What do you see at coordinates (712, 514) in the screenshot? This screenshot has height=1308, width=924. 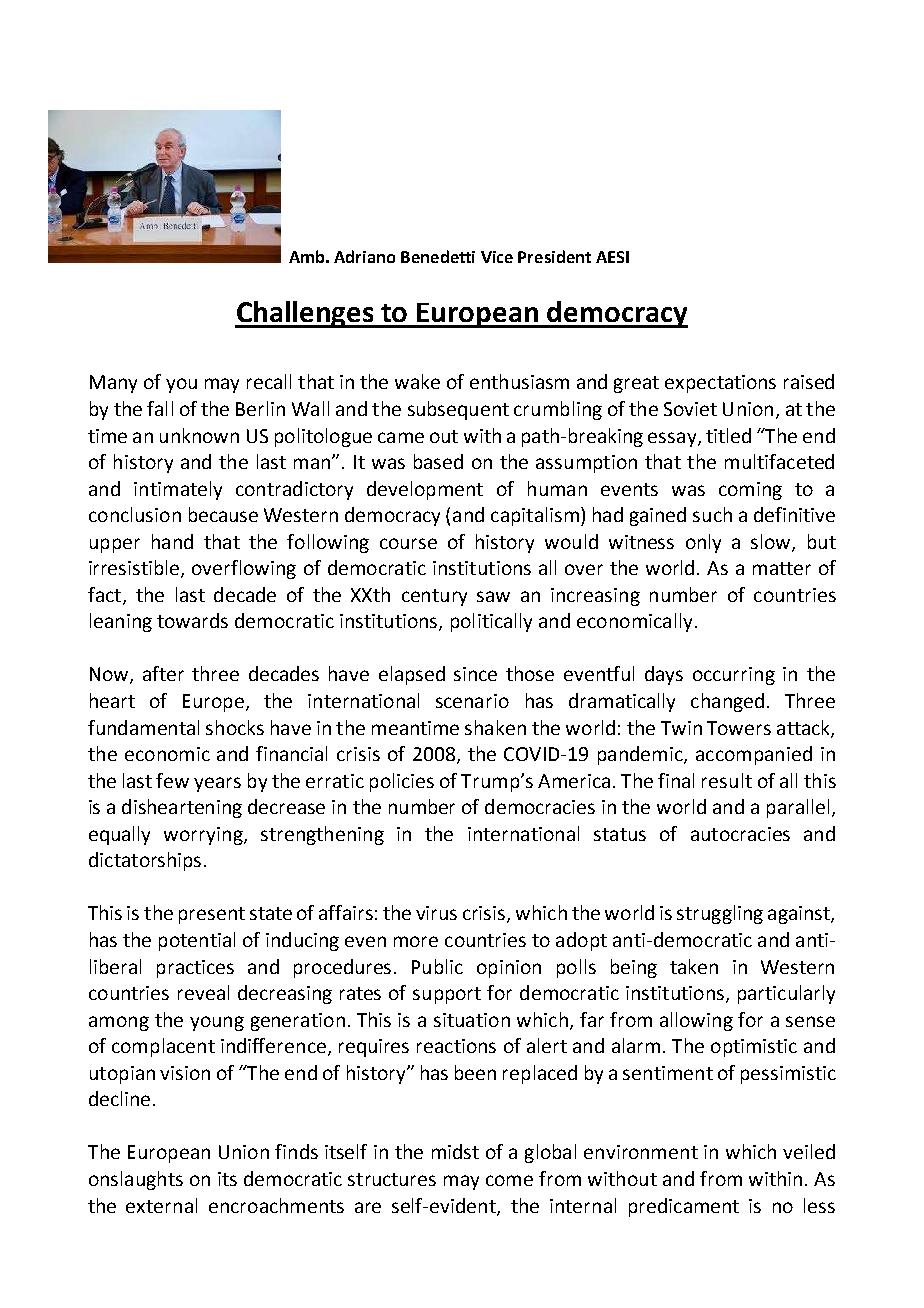 I see `such` at bounding box center [712, 514].
